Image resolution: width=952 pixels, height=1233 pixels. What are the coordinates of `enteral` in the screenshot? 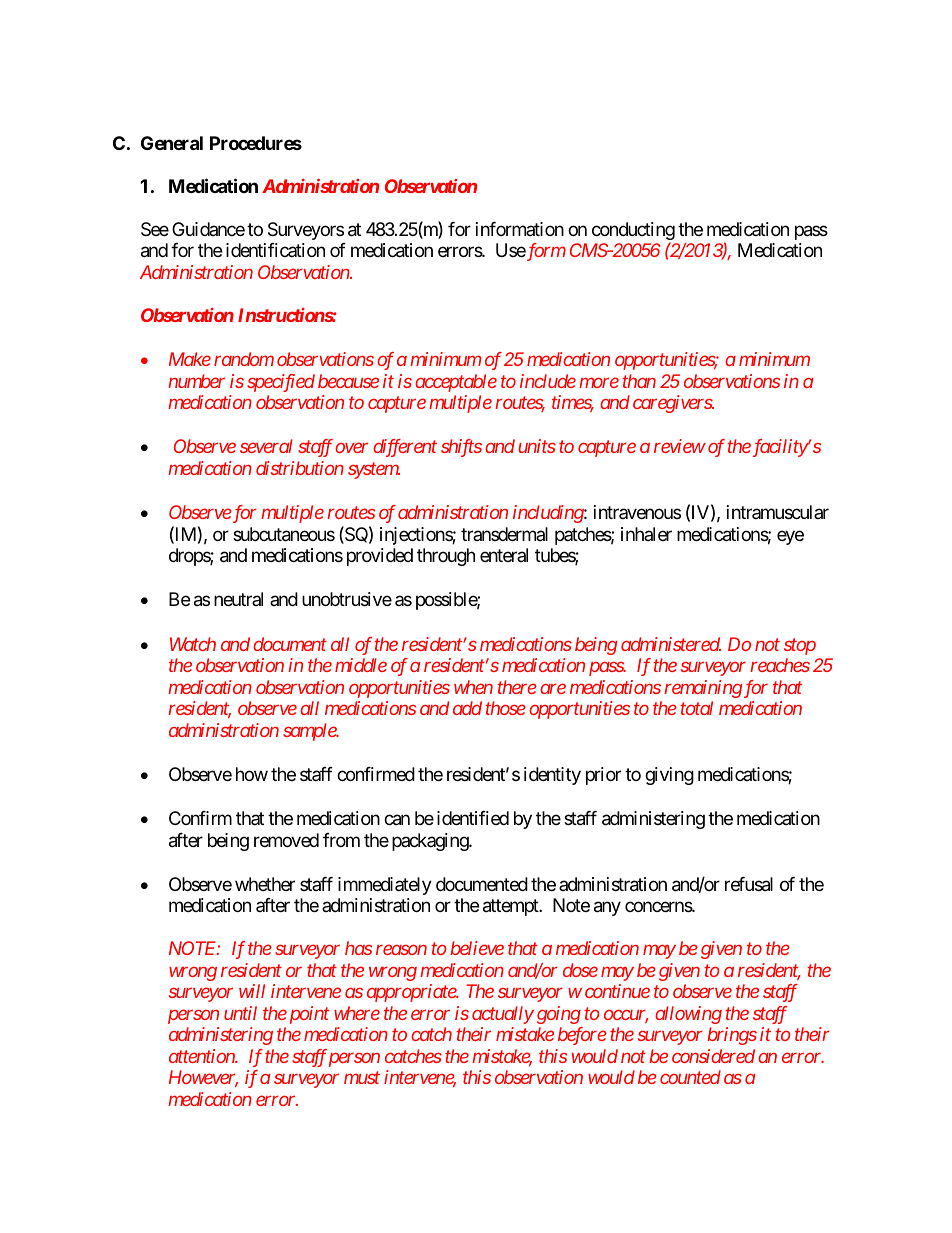 It's located at (504, 555).
